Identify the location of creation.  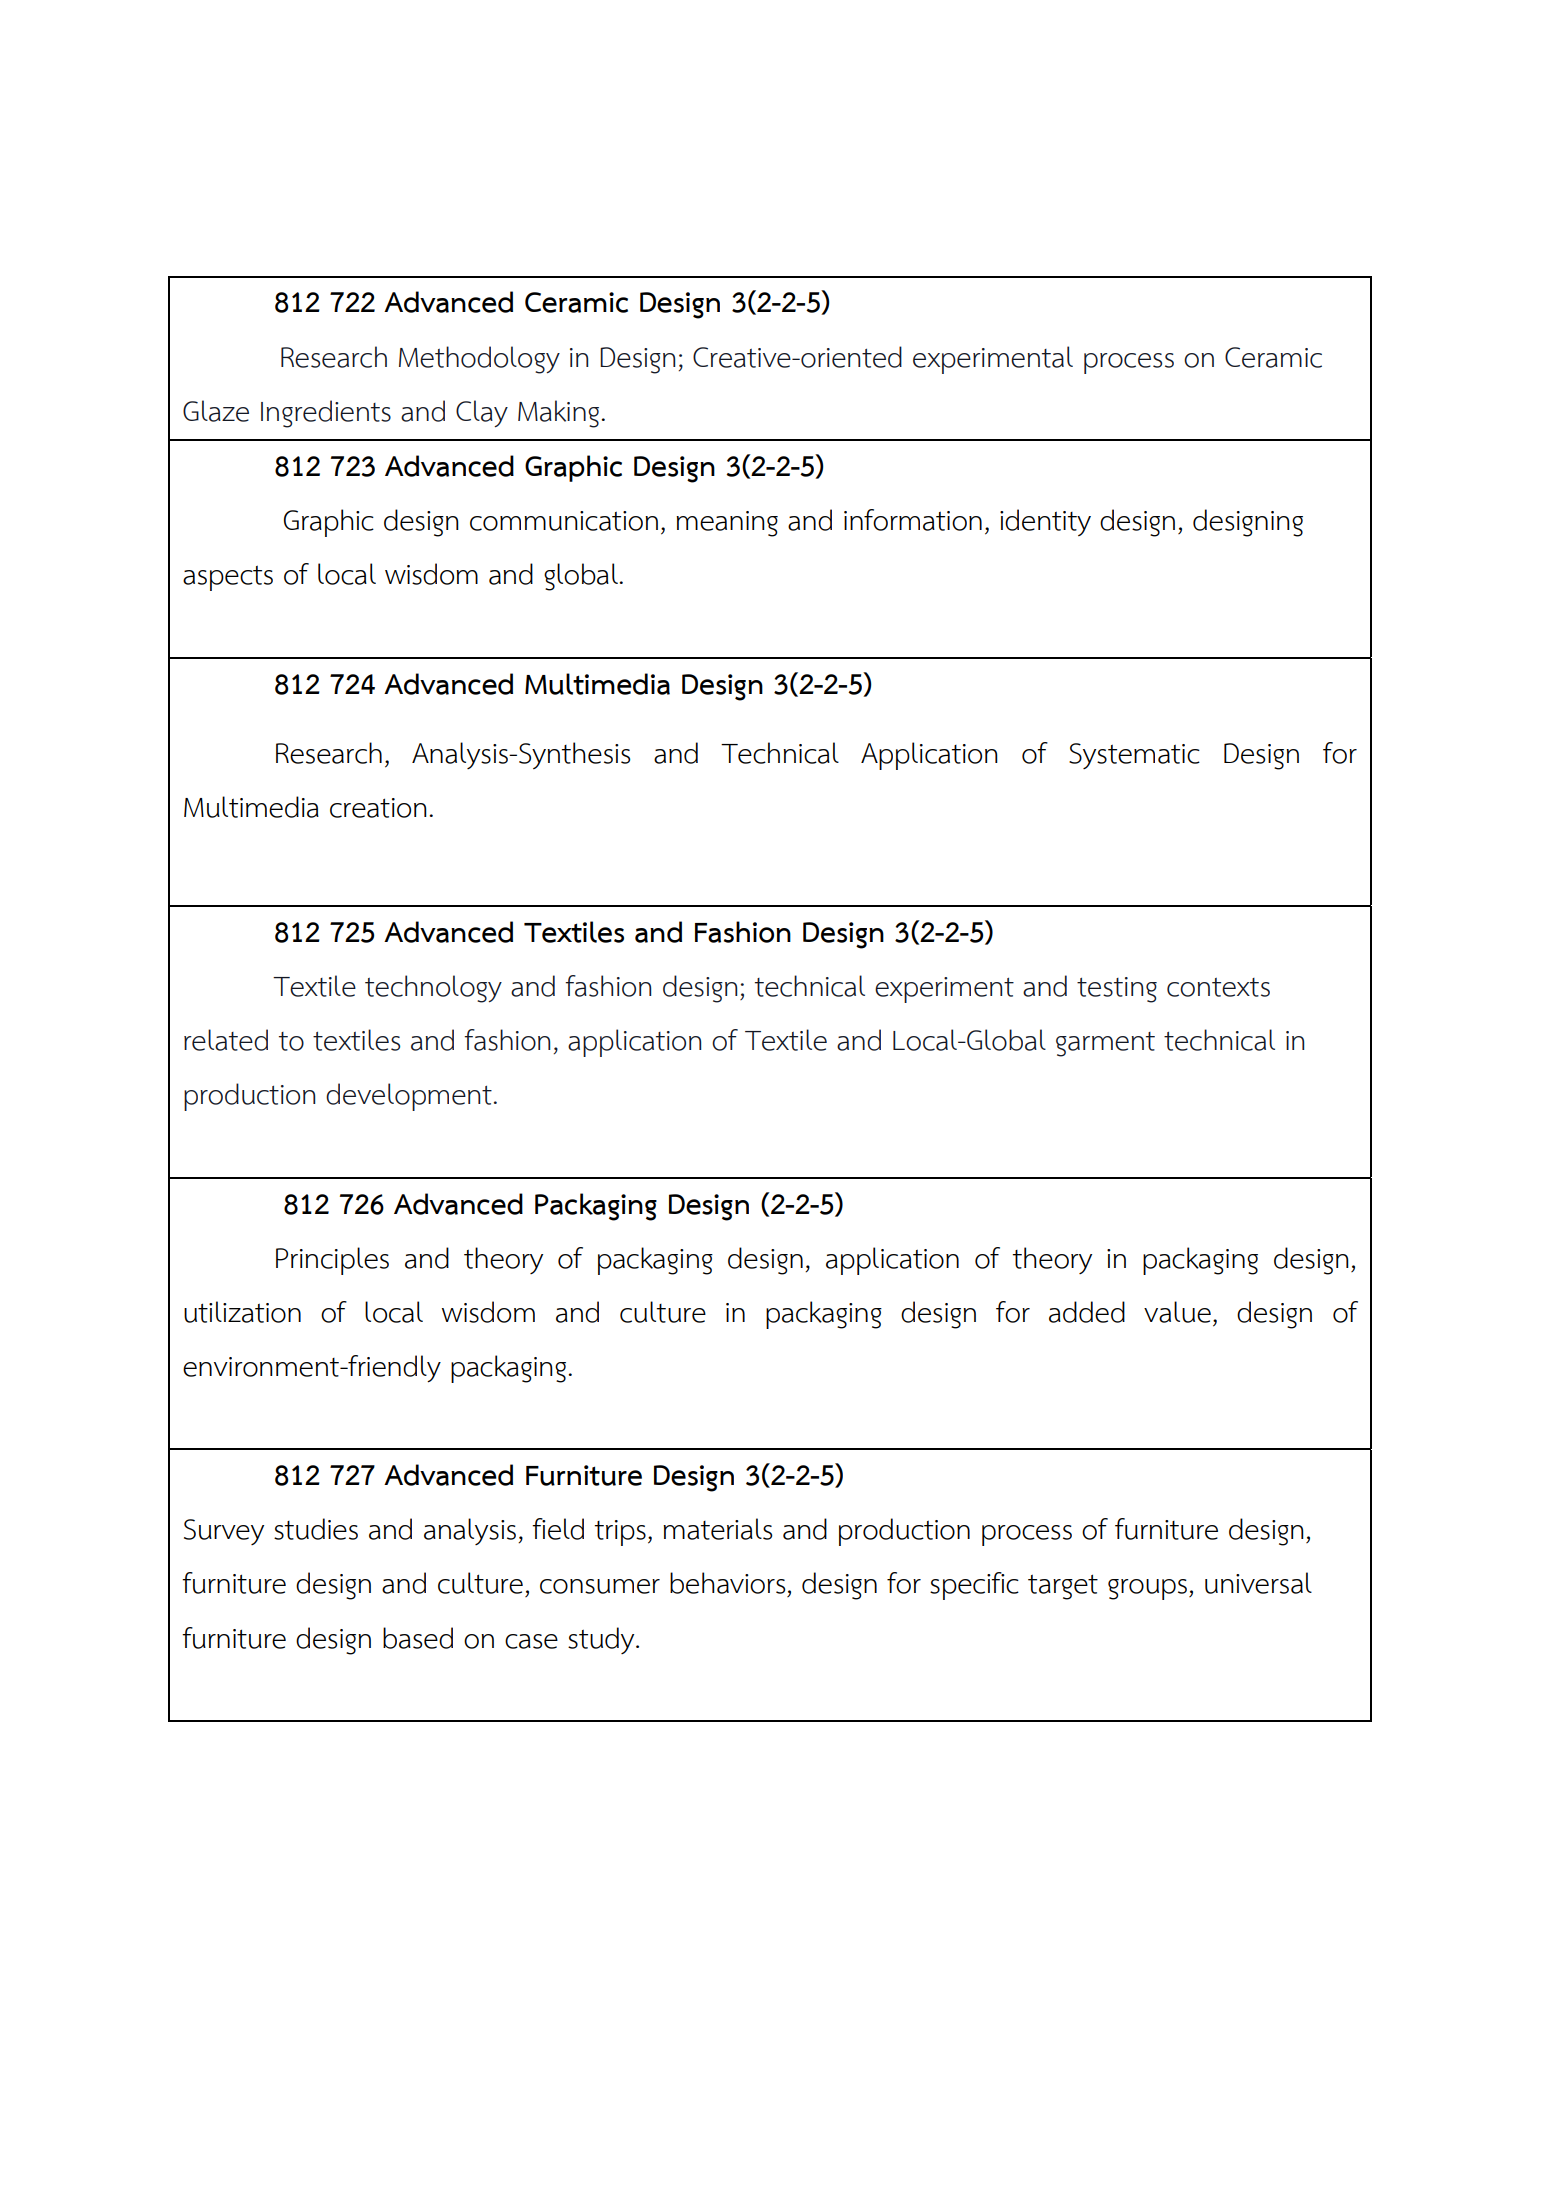
(378, 808).
